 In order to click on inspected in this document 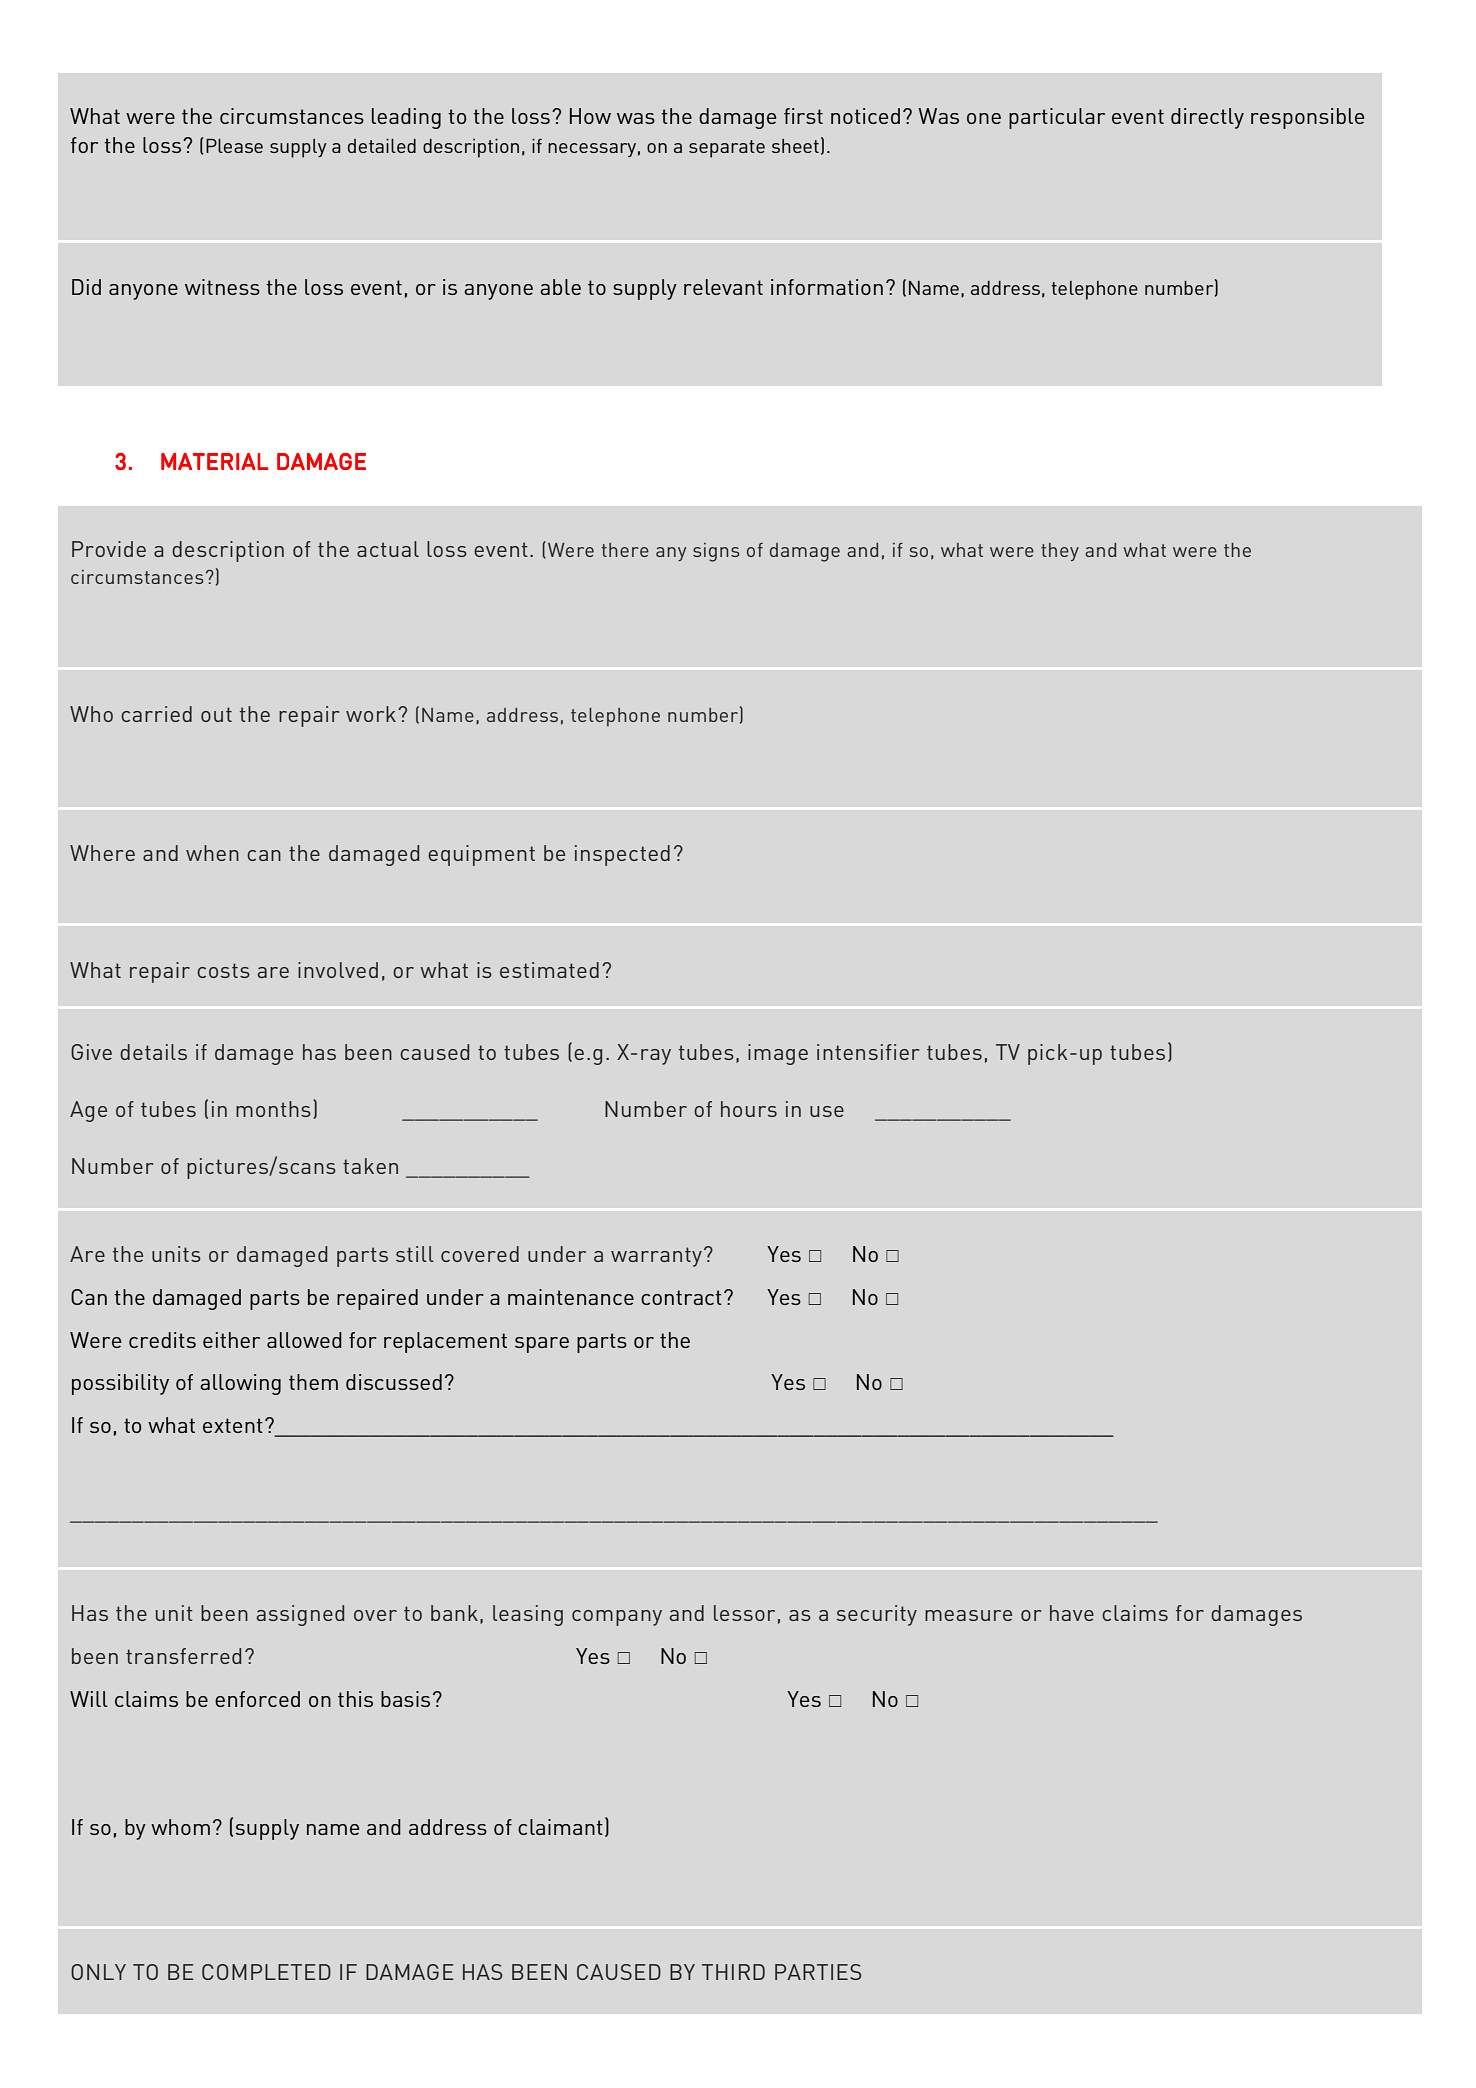, I will do `click(622, 855)`.
